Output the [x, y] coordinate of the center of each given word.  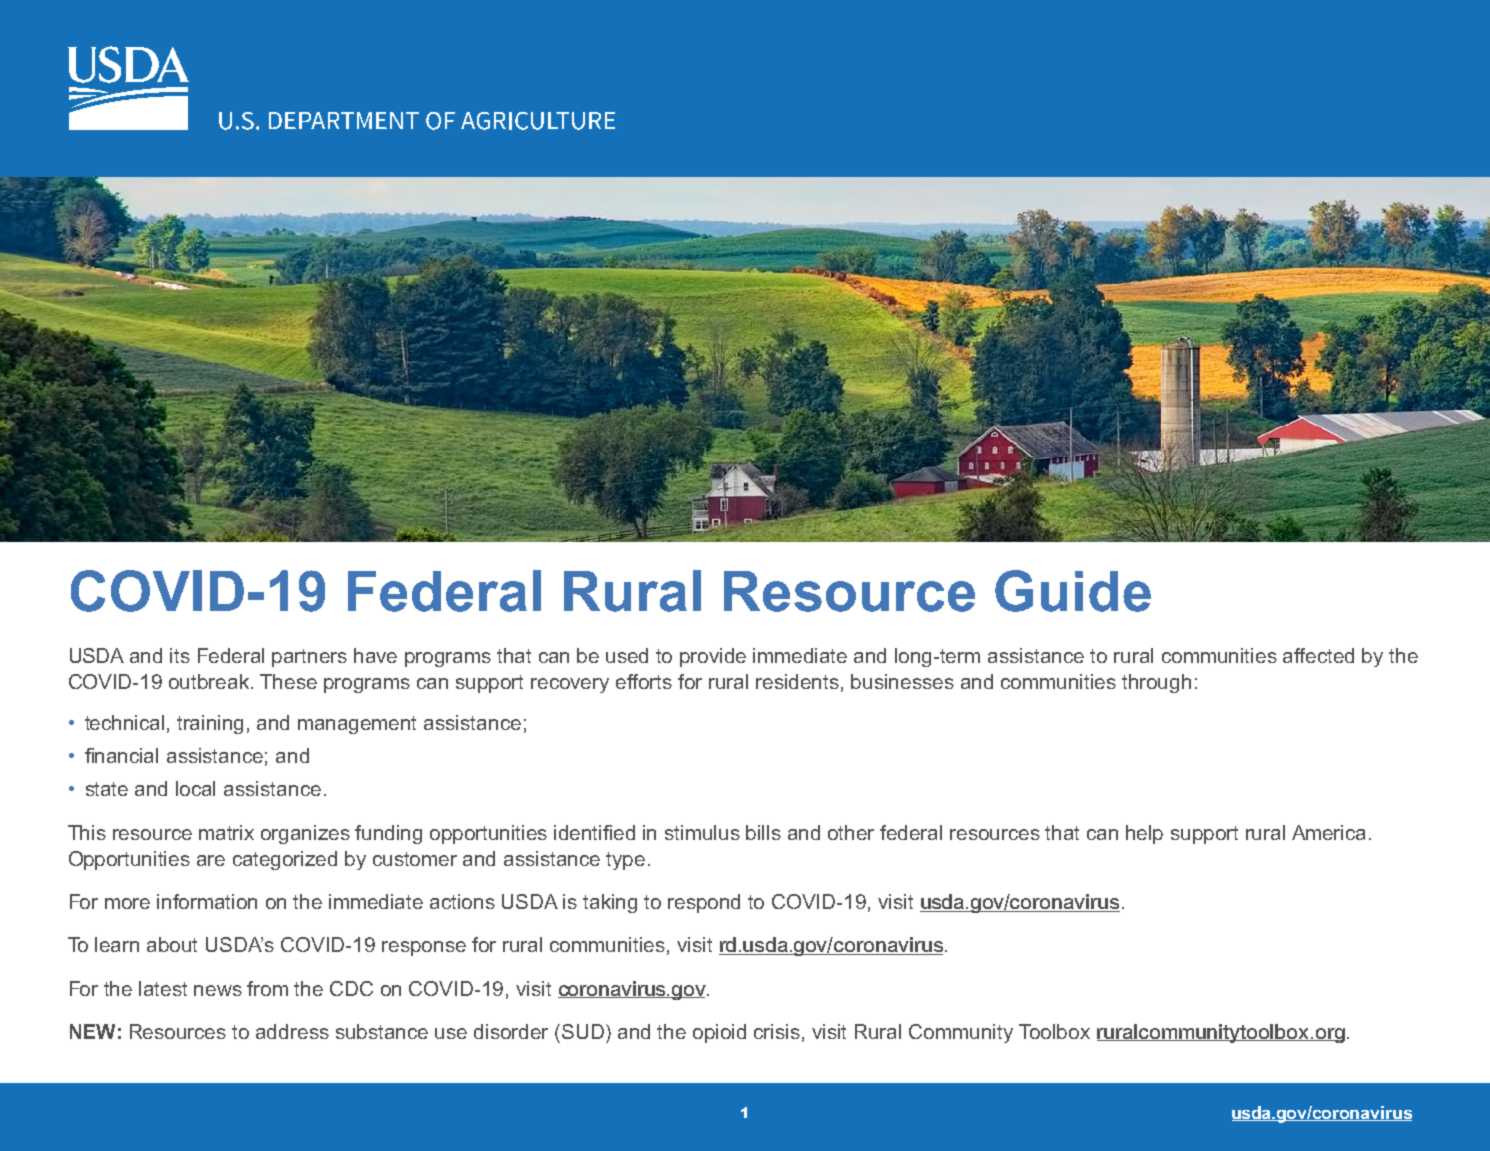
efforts [644, 681]
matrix [226, 832]
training [210, 724]
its [180, 655]
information [207, 901]
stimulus [702, 832]
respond [704, 903]
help [1144, 834]
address [292, 1031]
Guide [1073, 591]
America [1328, 832]
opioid [719, 1033]
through [1156, 683]
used [627, 655]
